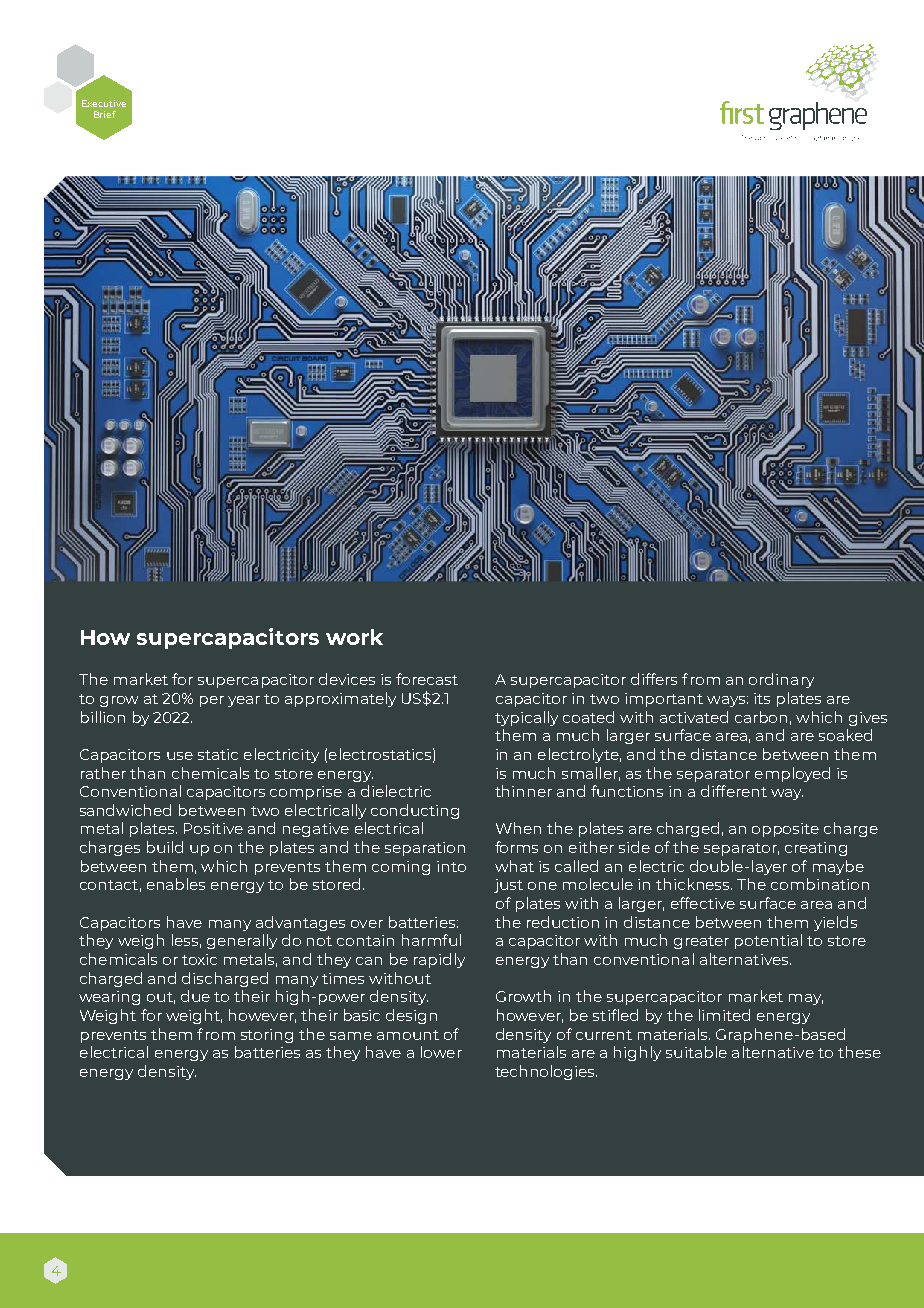 The height and width of the image is (1308, 924). Describe the element at coordinates (104, 103) in the image. I see `Executive` at that location.
